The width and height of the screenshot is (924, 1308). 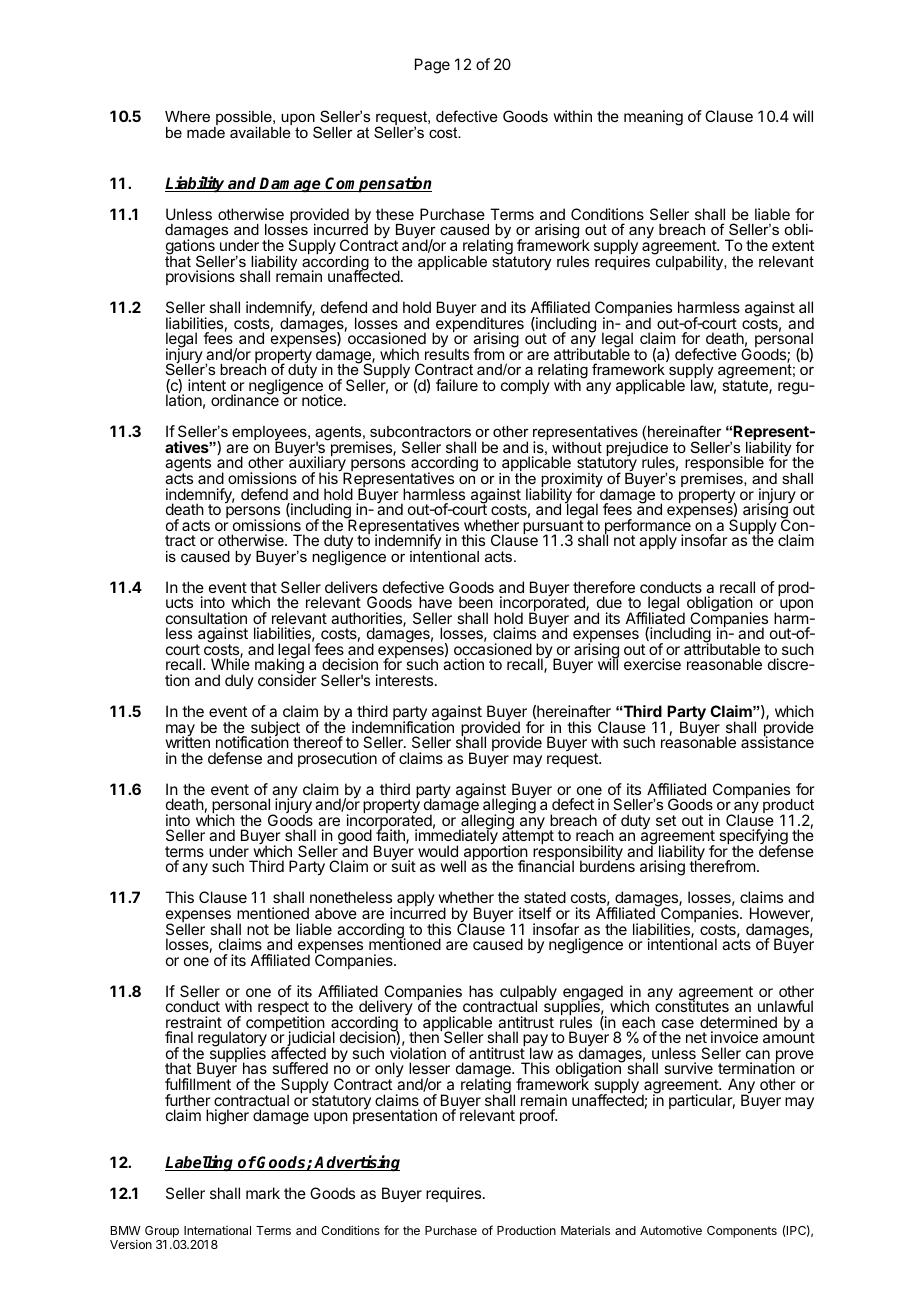 I want to click on Page, so click(x=432, y=66).
